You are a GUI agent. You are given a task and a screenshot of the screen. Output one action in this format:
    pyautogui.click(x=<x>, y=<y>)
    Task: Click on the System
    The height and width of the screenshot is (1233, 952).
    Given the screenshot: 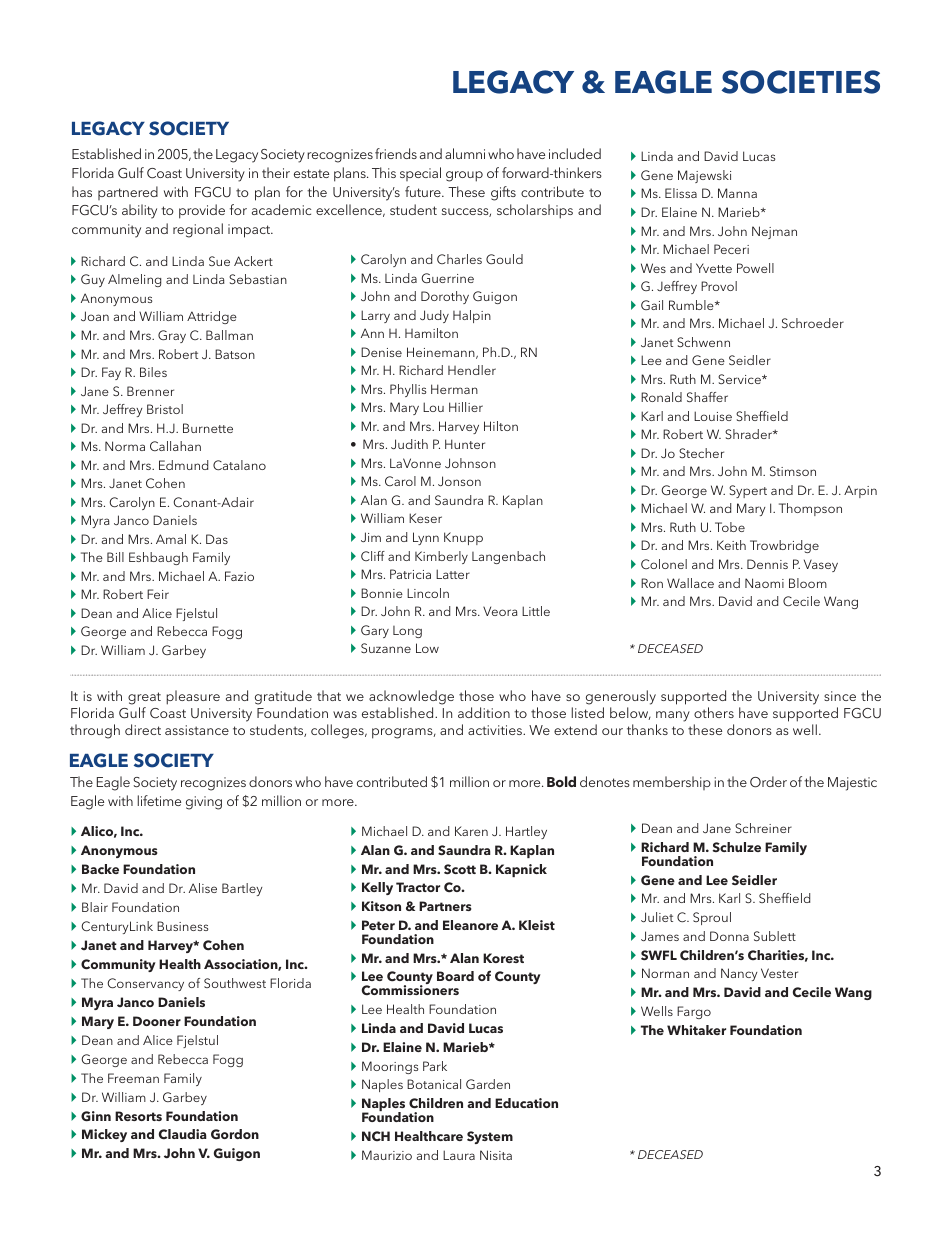 What is the action you would take?
    pyautogui.click(x=490, y=1137)
